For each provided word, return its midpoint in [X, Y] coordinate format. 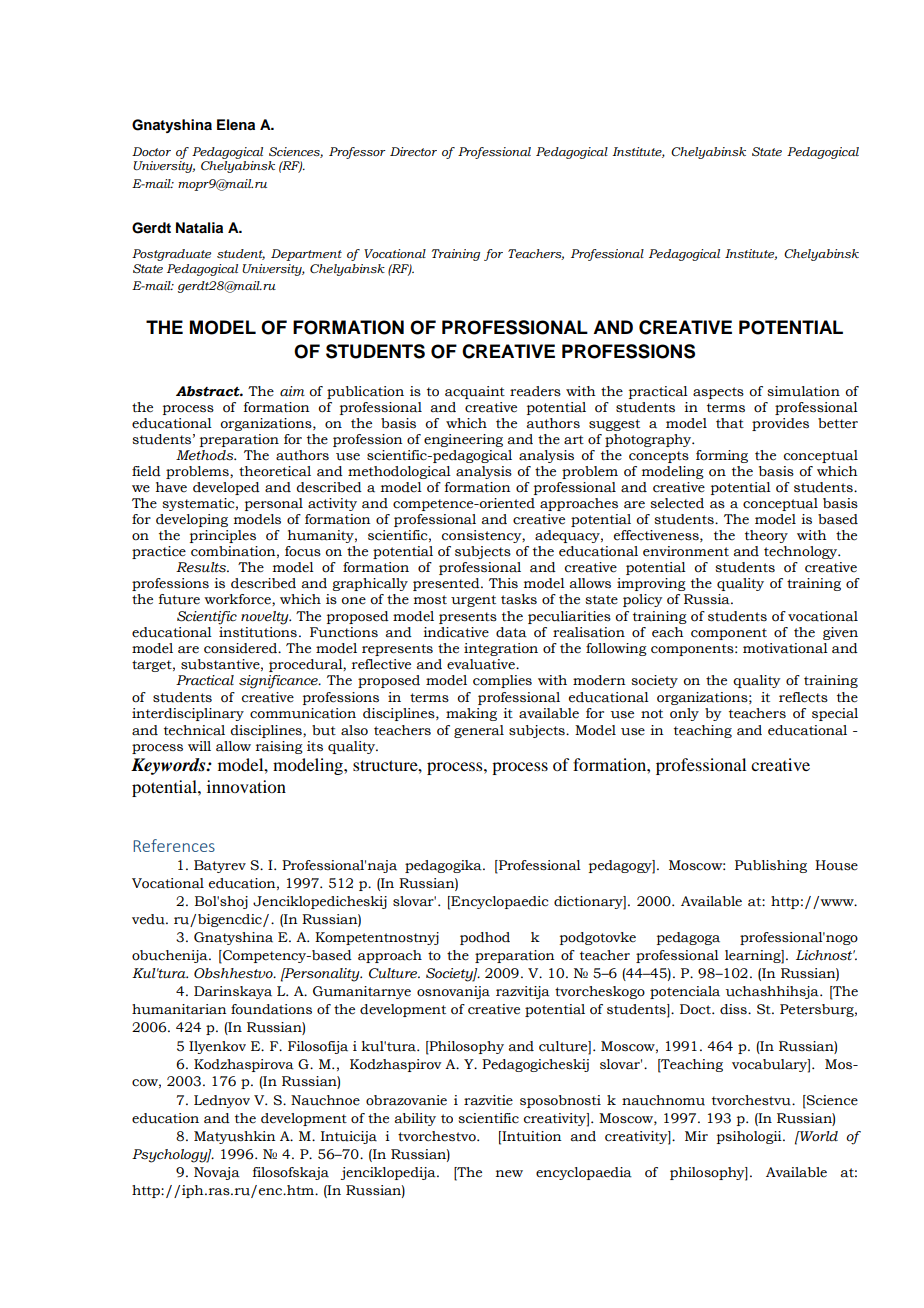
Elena [236, 124]
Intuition [531, 1136]
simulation [804, 391]
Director [413, 151]
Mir [696, 1136]
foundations [271, 1009]
